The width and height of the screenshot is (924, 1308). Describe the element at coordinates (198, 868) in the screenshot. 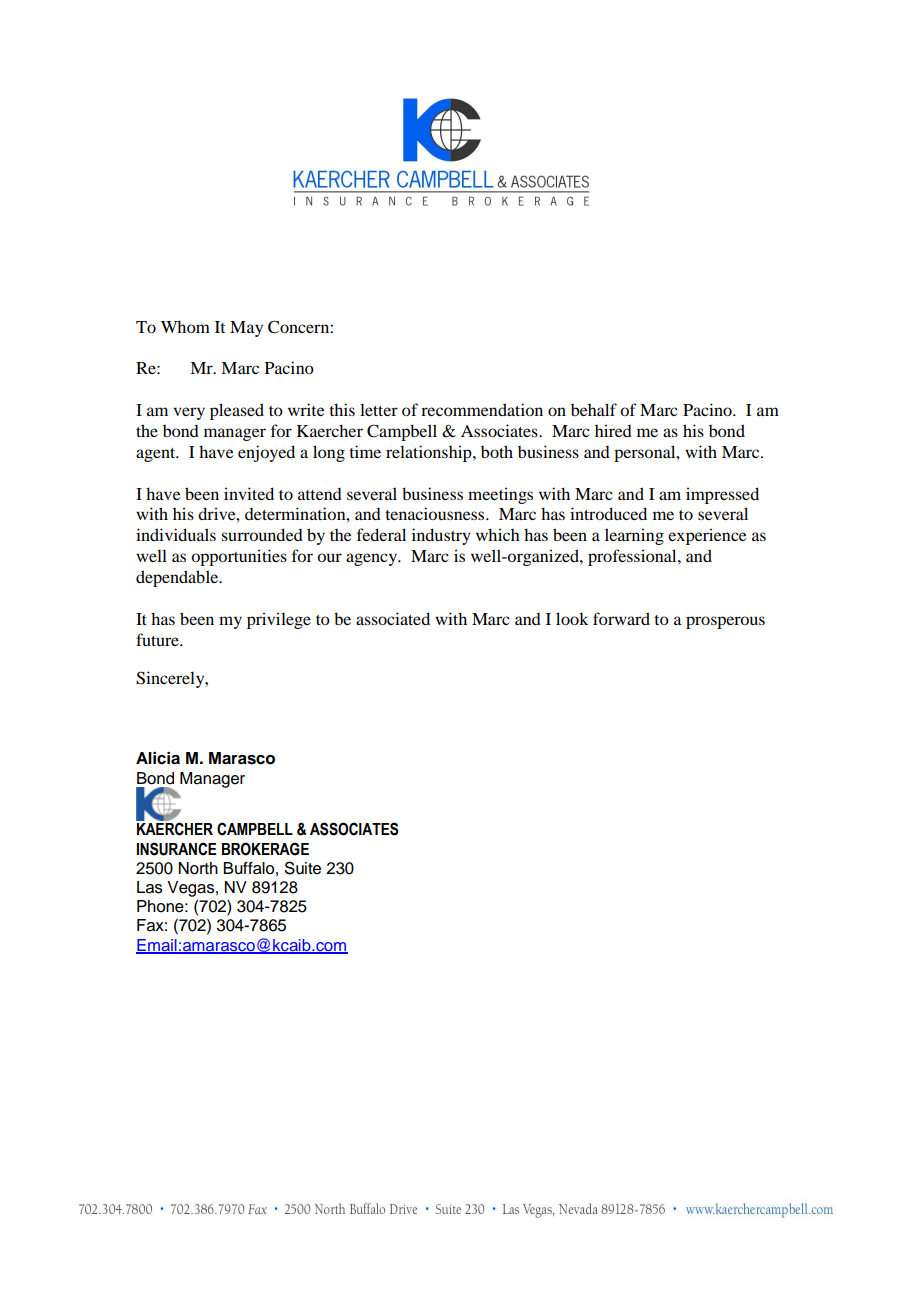

I see `North` at that location.
